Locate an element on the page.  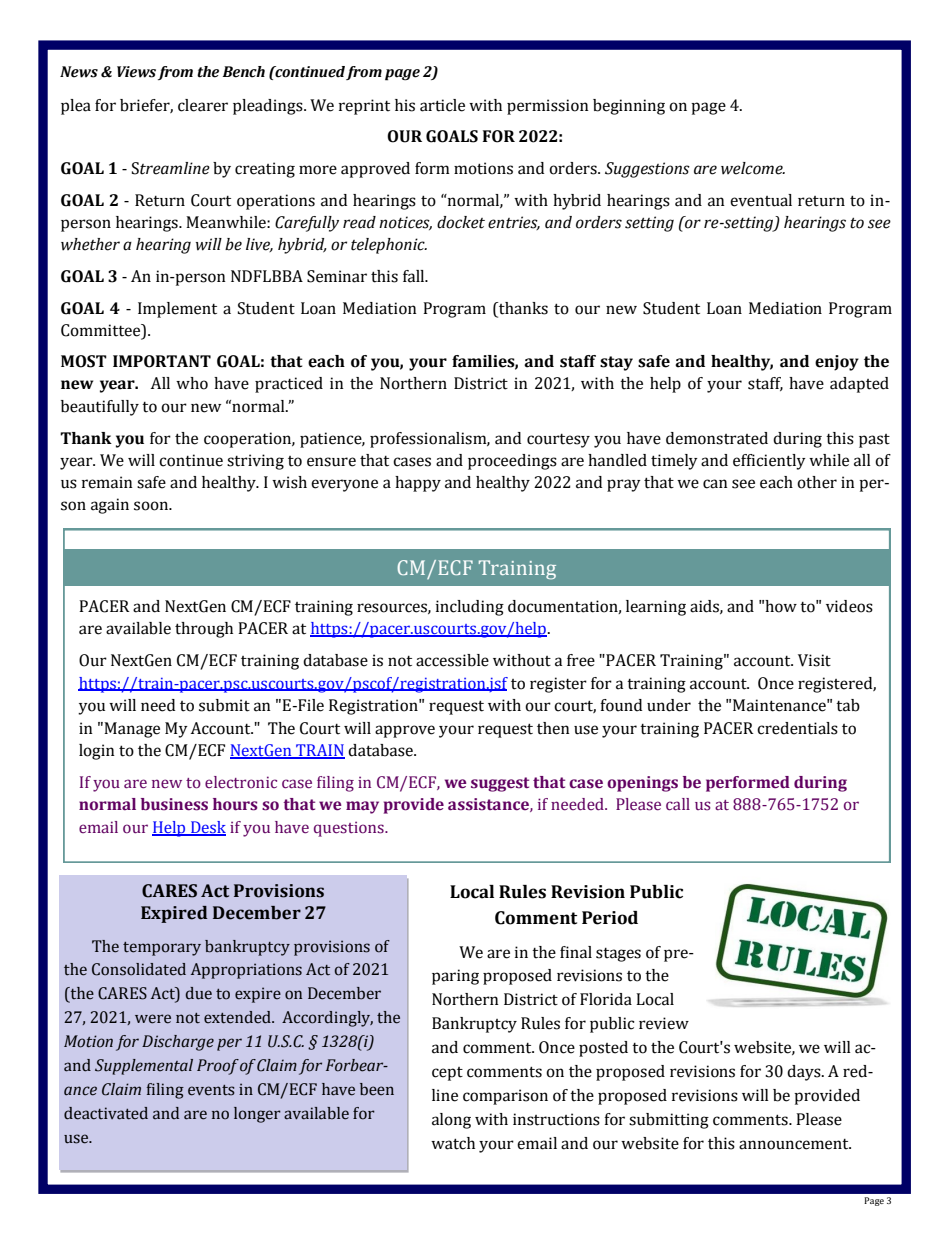
clearer is located at coordinates (203, 105).
